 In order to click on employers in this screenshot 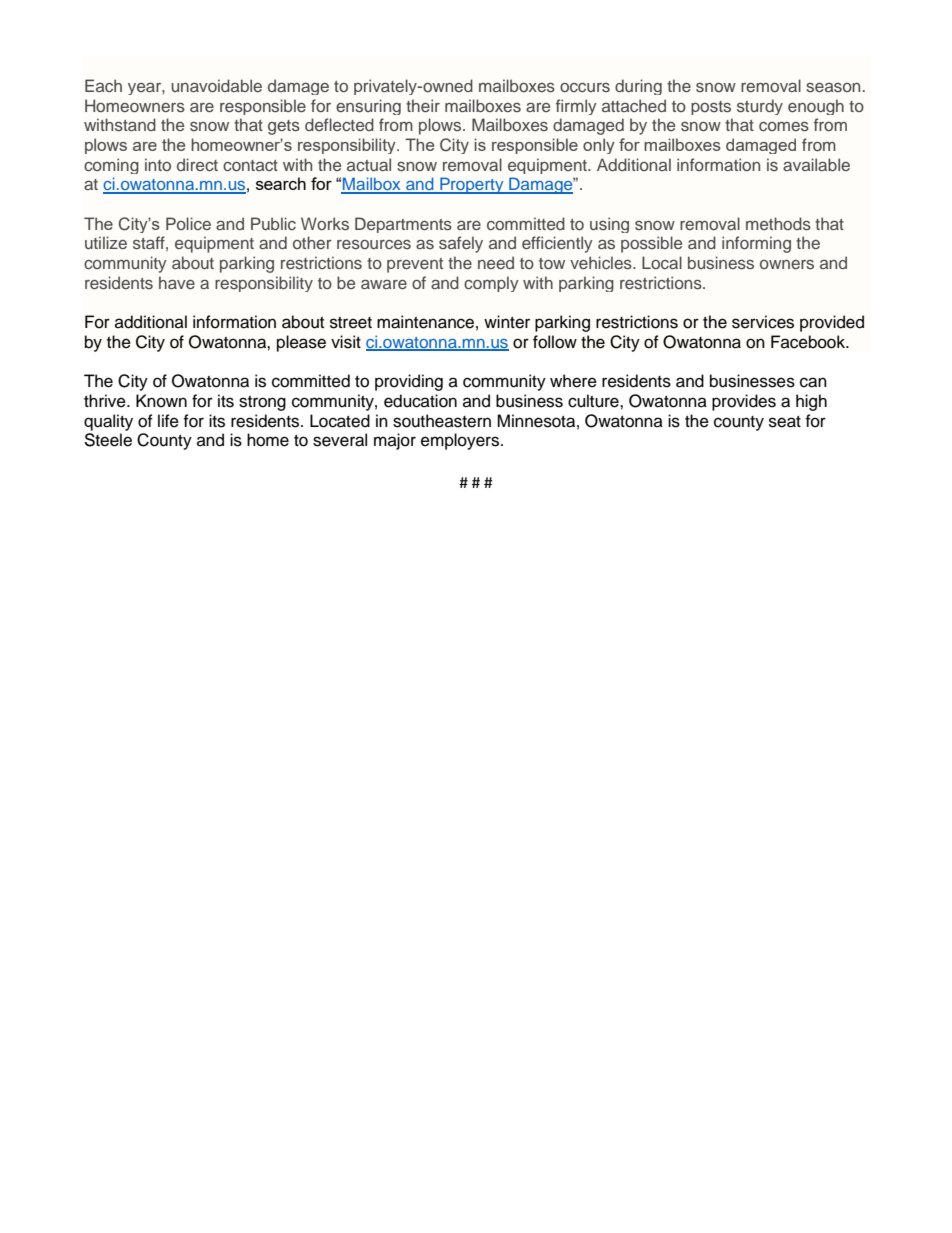, I will do `click(461, 441)`.
